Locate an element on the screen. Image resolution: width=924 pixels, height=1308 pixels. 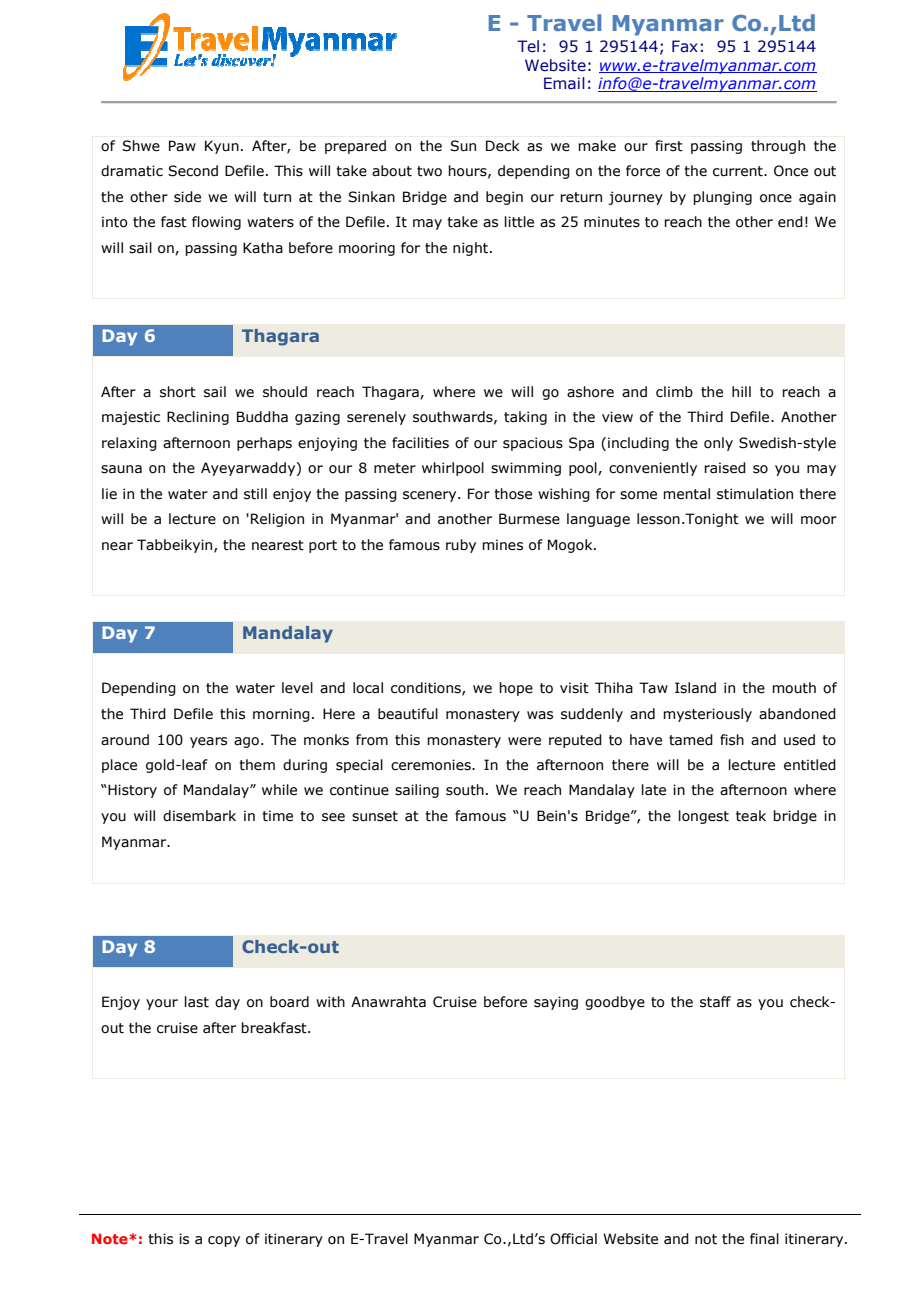
Note is located at coordinates (111, 1238).
